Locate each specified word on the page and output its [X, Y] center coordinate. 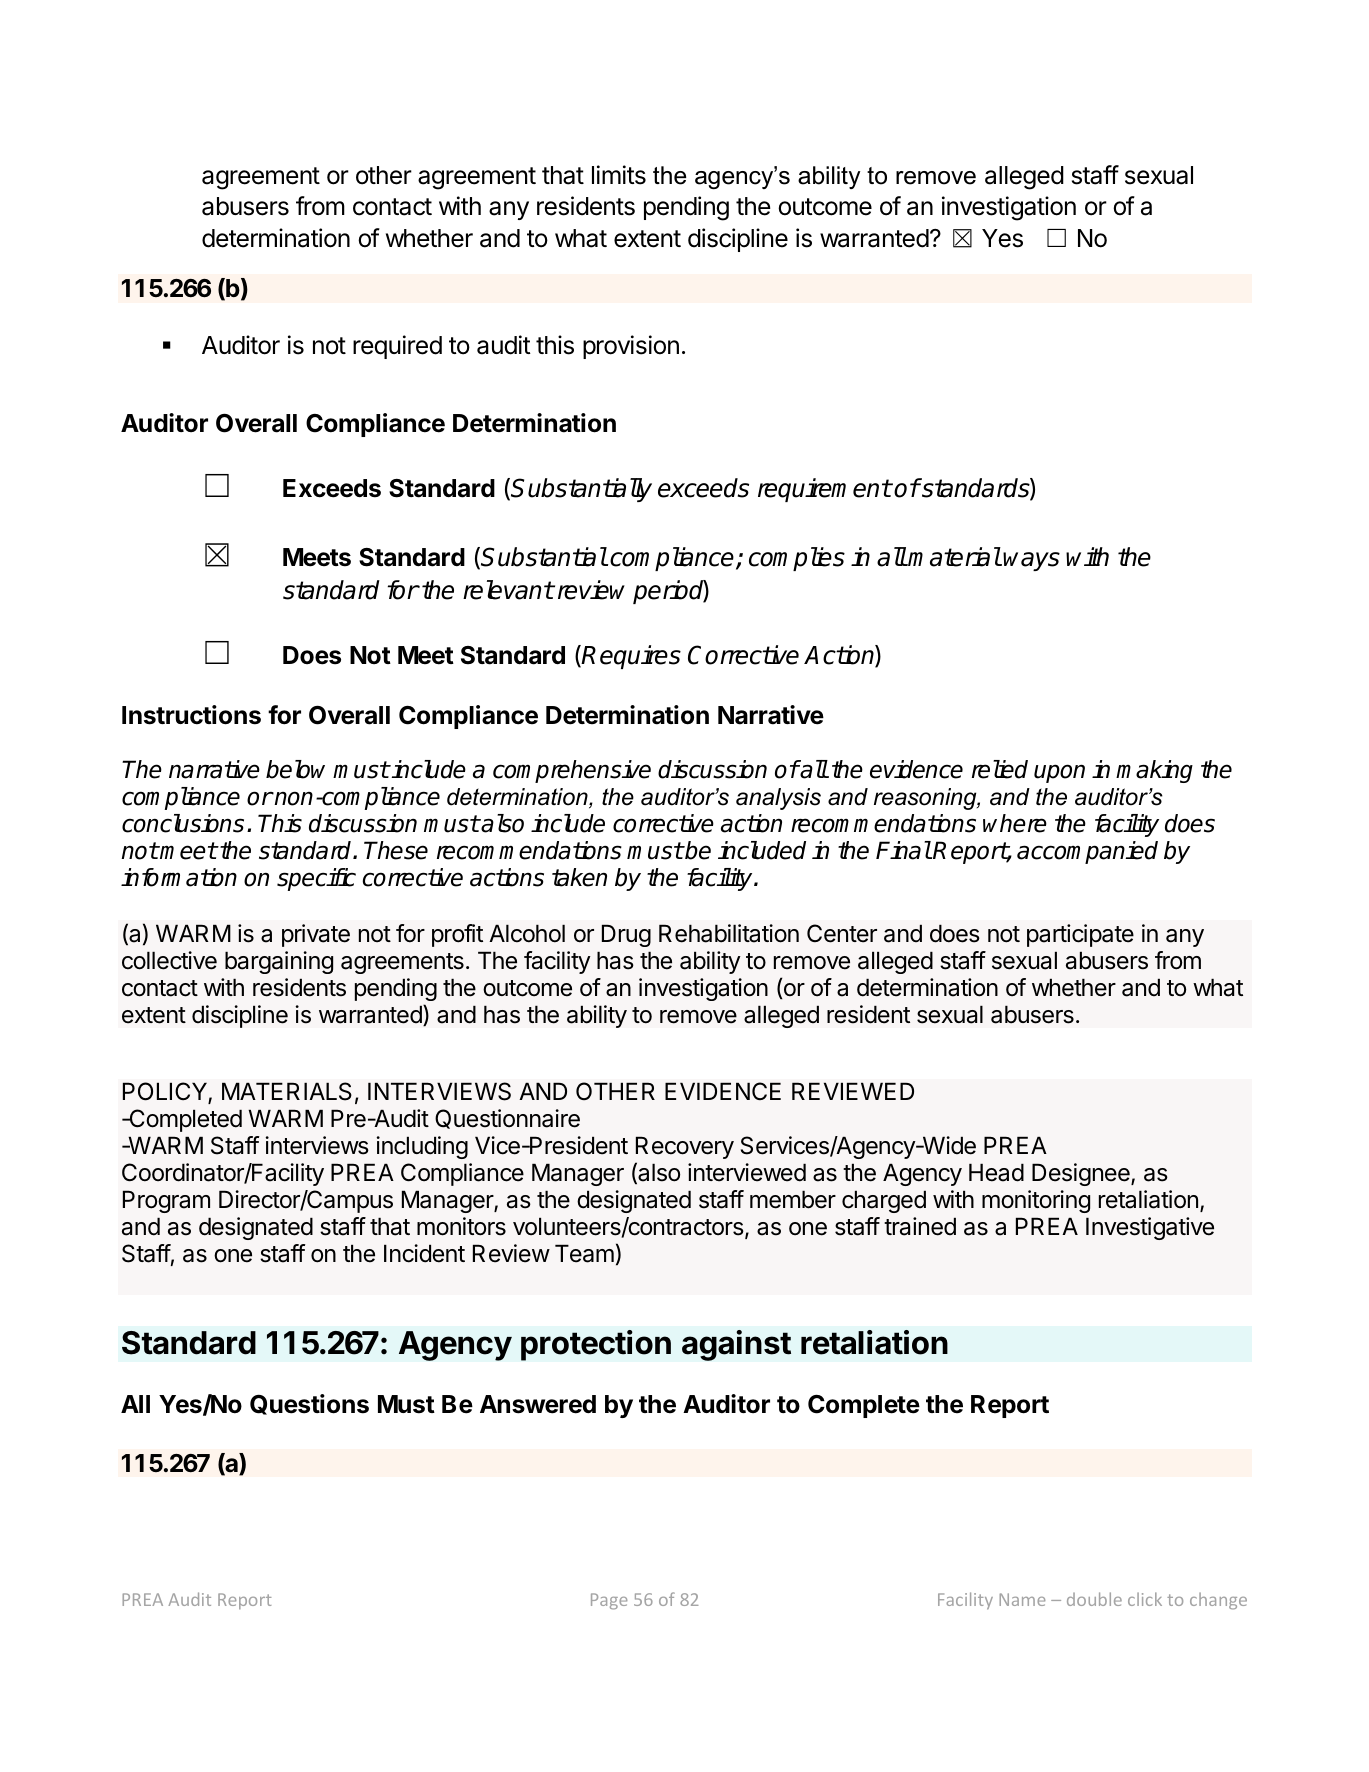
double [1094, 1599]
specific [316, 879]
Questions [309, 1404]
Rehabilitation [729, 933]
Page [609, 1601]
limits [619, 175]
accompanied [1087, 852]
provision [631, 347]
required [397, 347]
